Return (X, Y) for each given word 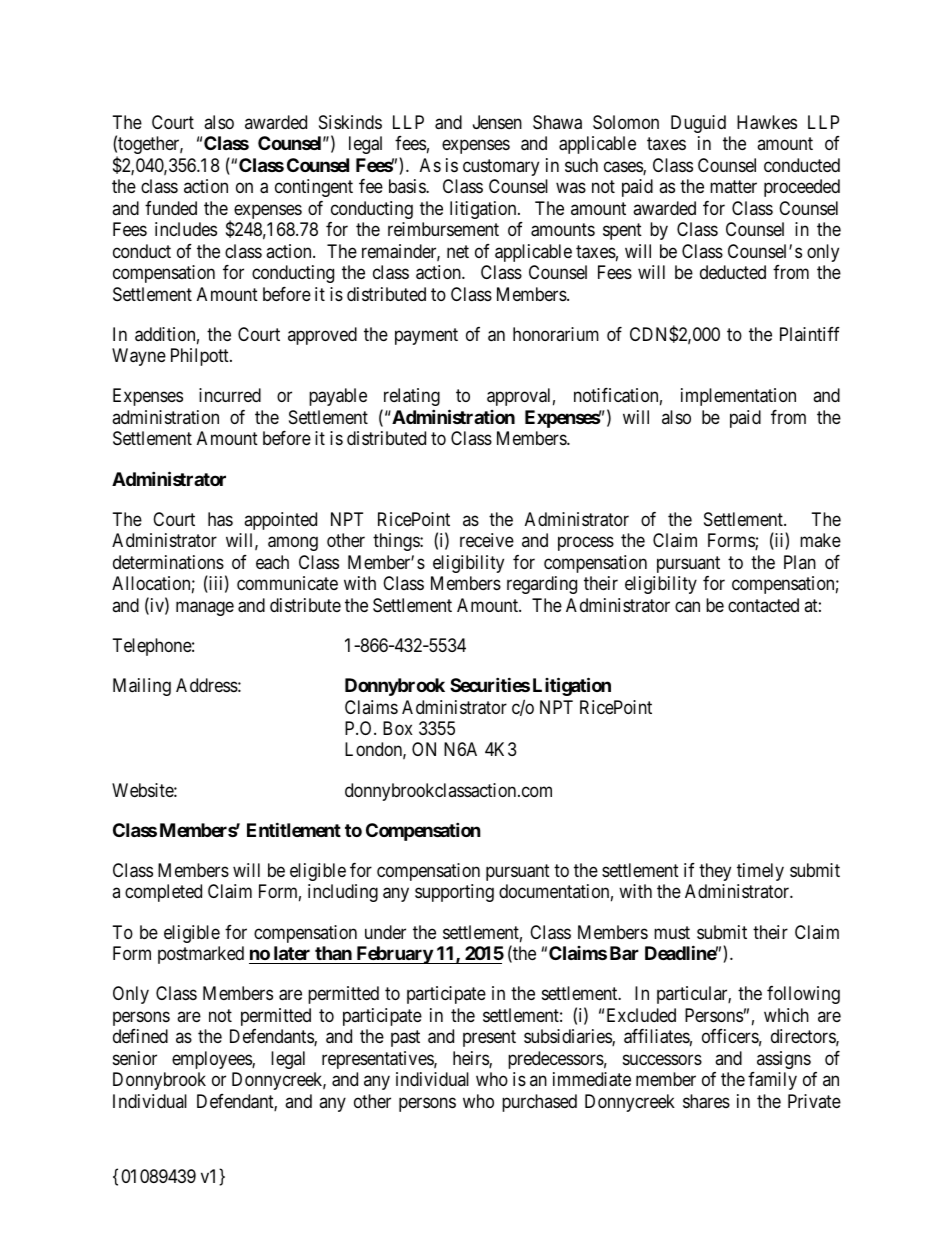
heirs (471, 1059)
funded (171, 208)
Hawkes (767, 122)
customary (501, 167)
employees (212, 1060)
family (772, 1081)
